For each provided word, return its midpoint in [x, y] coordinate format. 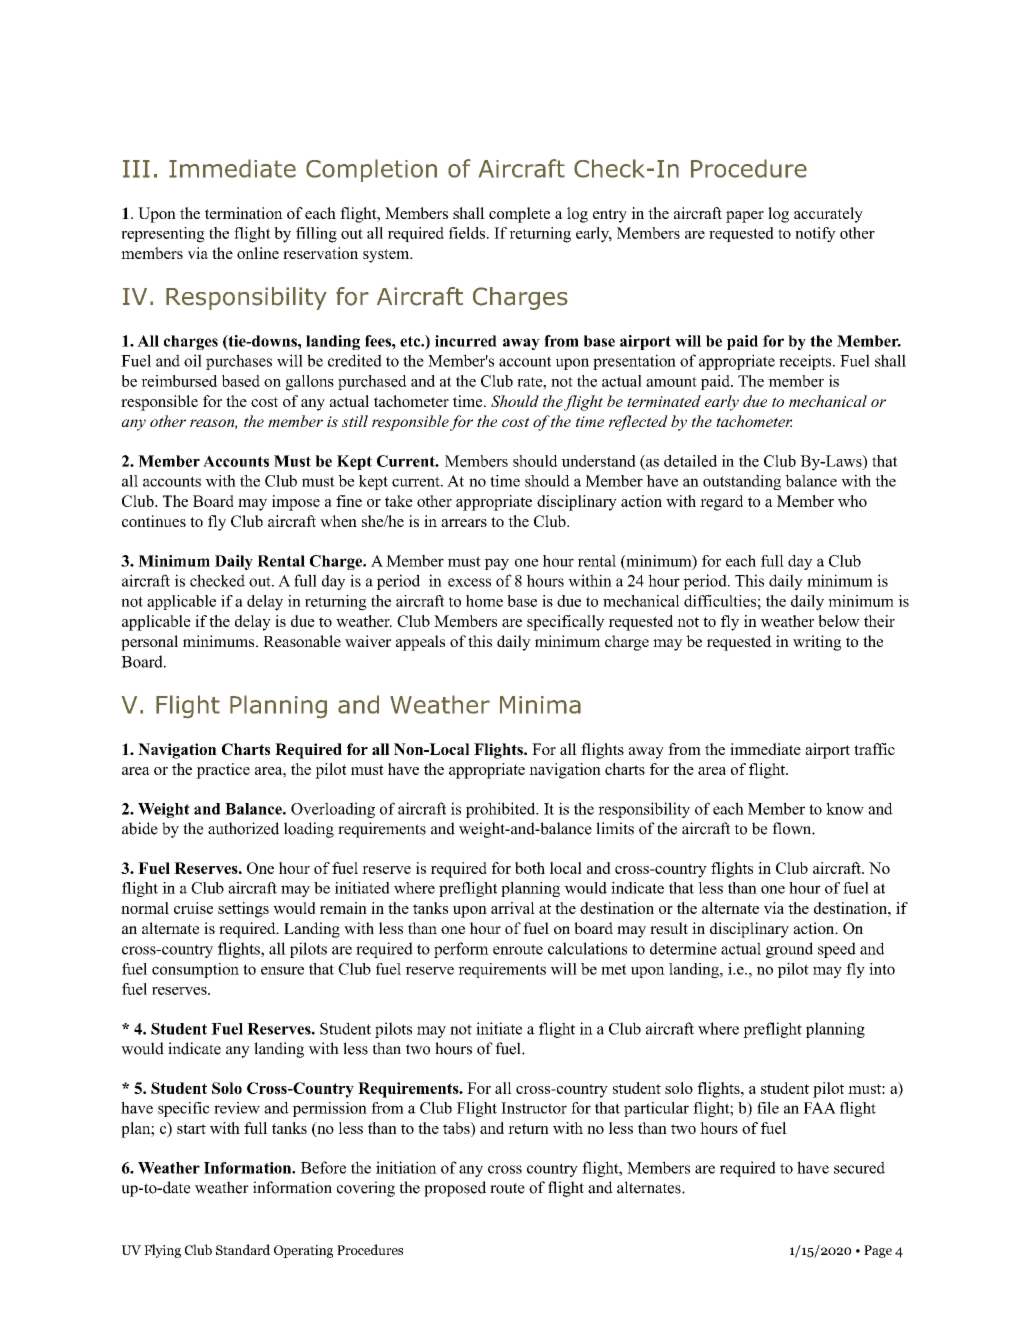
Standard [243, 1249]
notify [815, 235]
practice [223, 771]
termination [244, 213]
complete [519, 215]
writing [817, 643]
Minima [540, 705]
